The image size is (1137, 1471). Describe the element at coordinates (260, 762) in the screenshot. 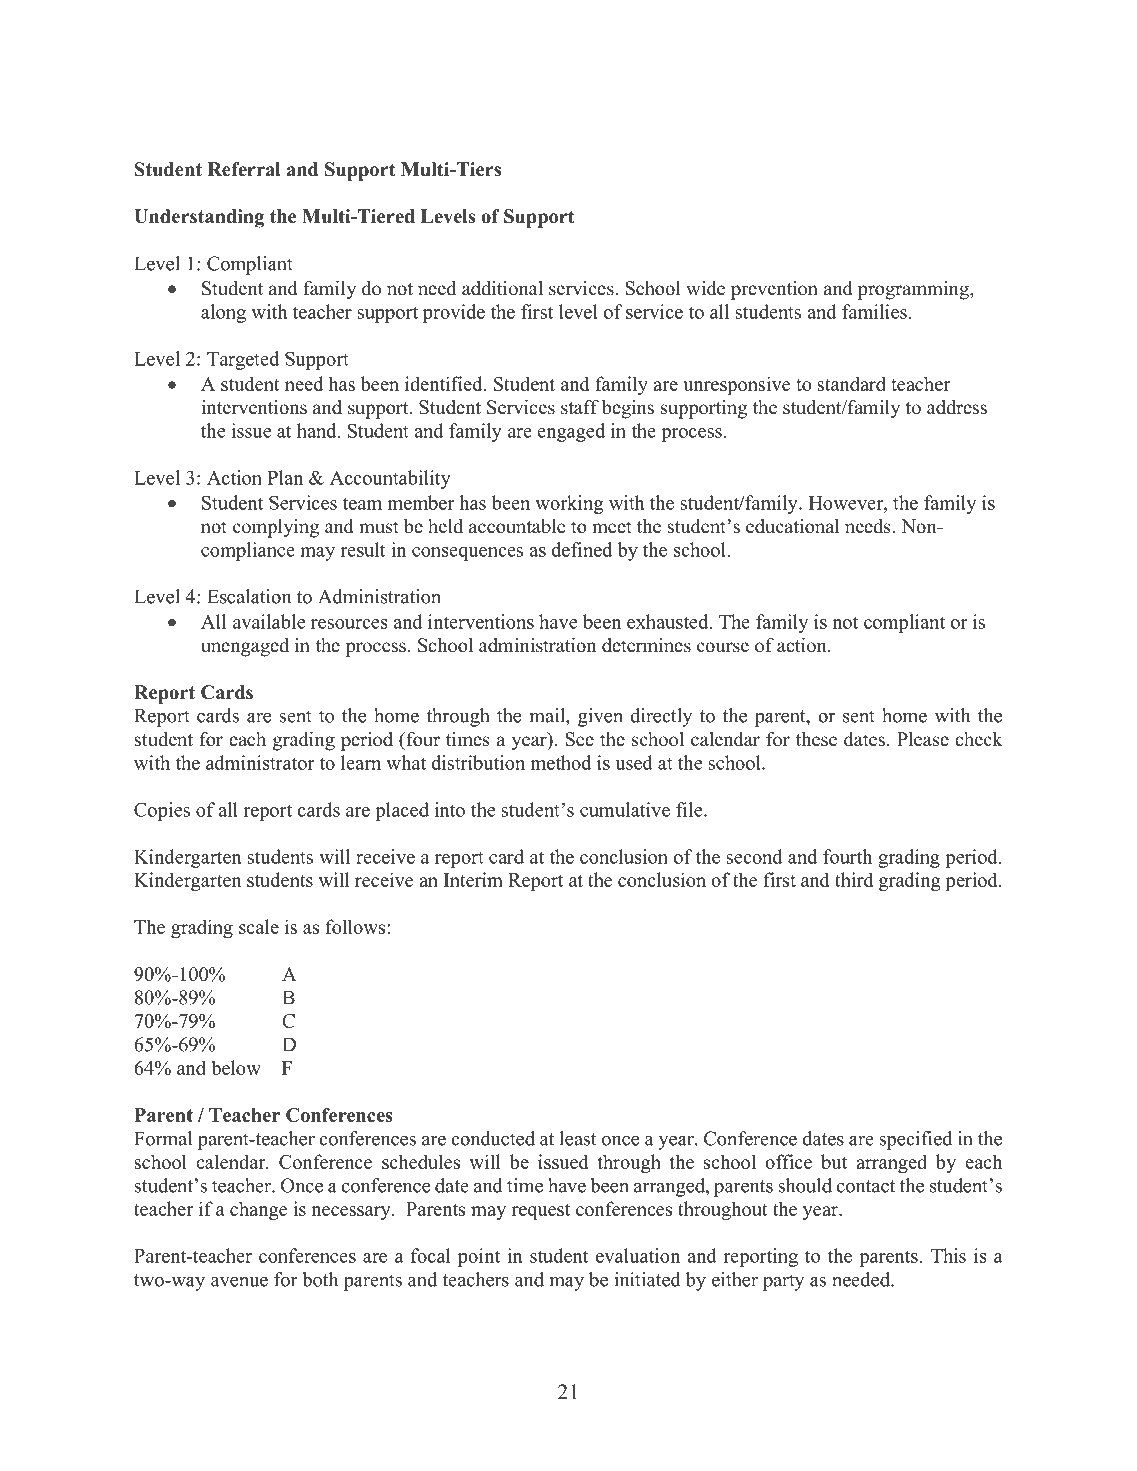

I see `administrator` at that location.
